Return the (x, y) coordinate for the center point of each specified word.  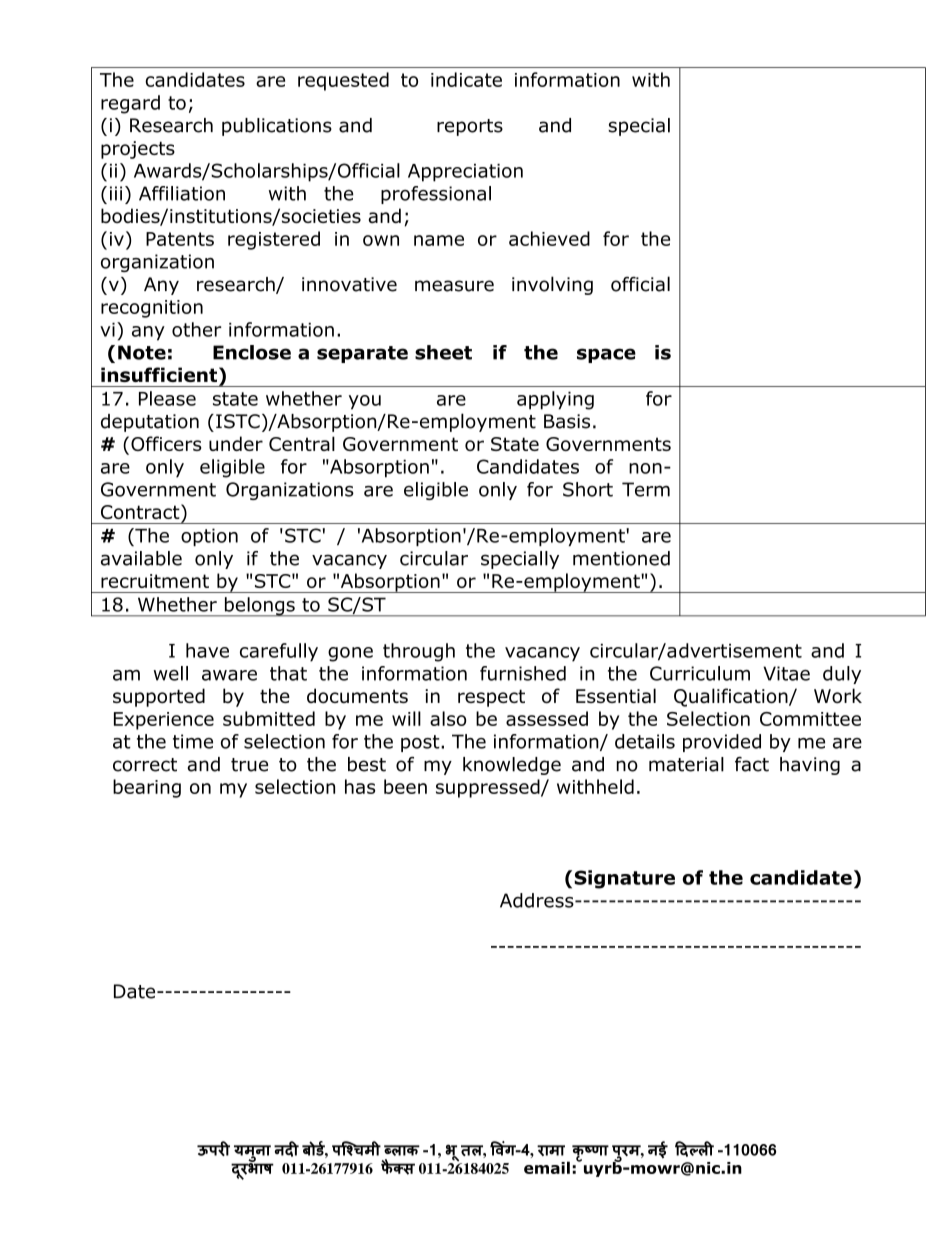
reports (470, 127)
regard (130, 104)
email (547, 1167)
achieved (549, 238)
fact (752, 764)
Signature (624, 879)
